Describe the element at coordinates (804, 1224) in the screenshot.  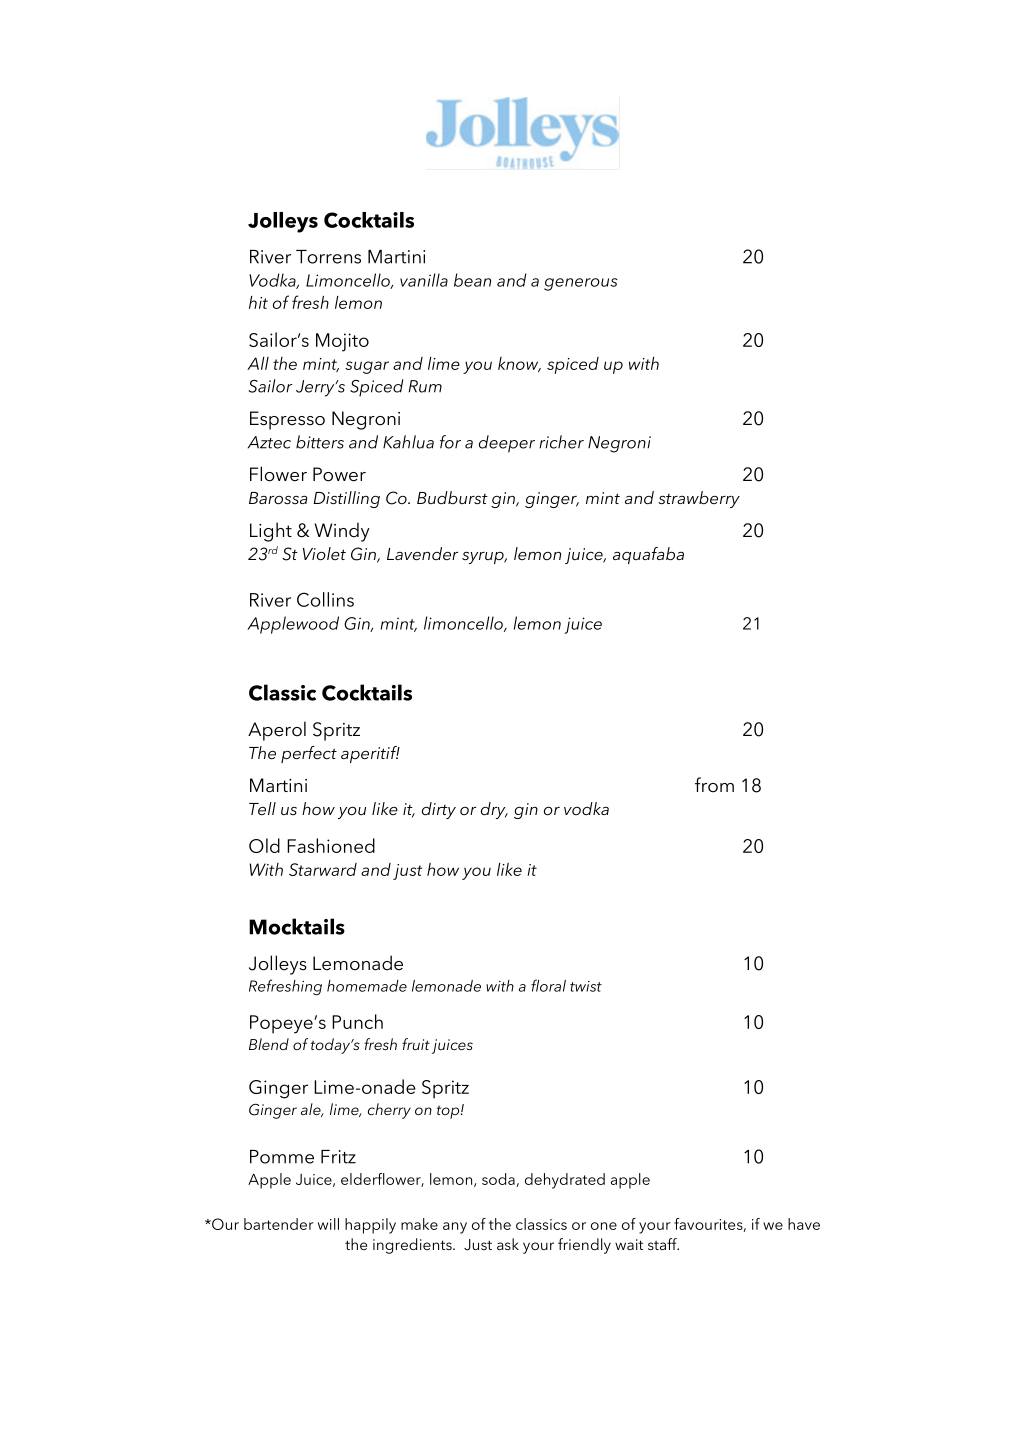
I see `have` at that location.
